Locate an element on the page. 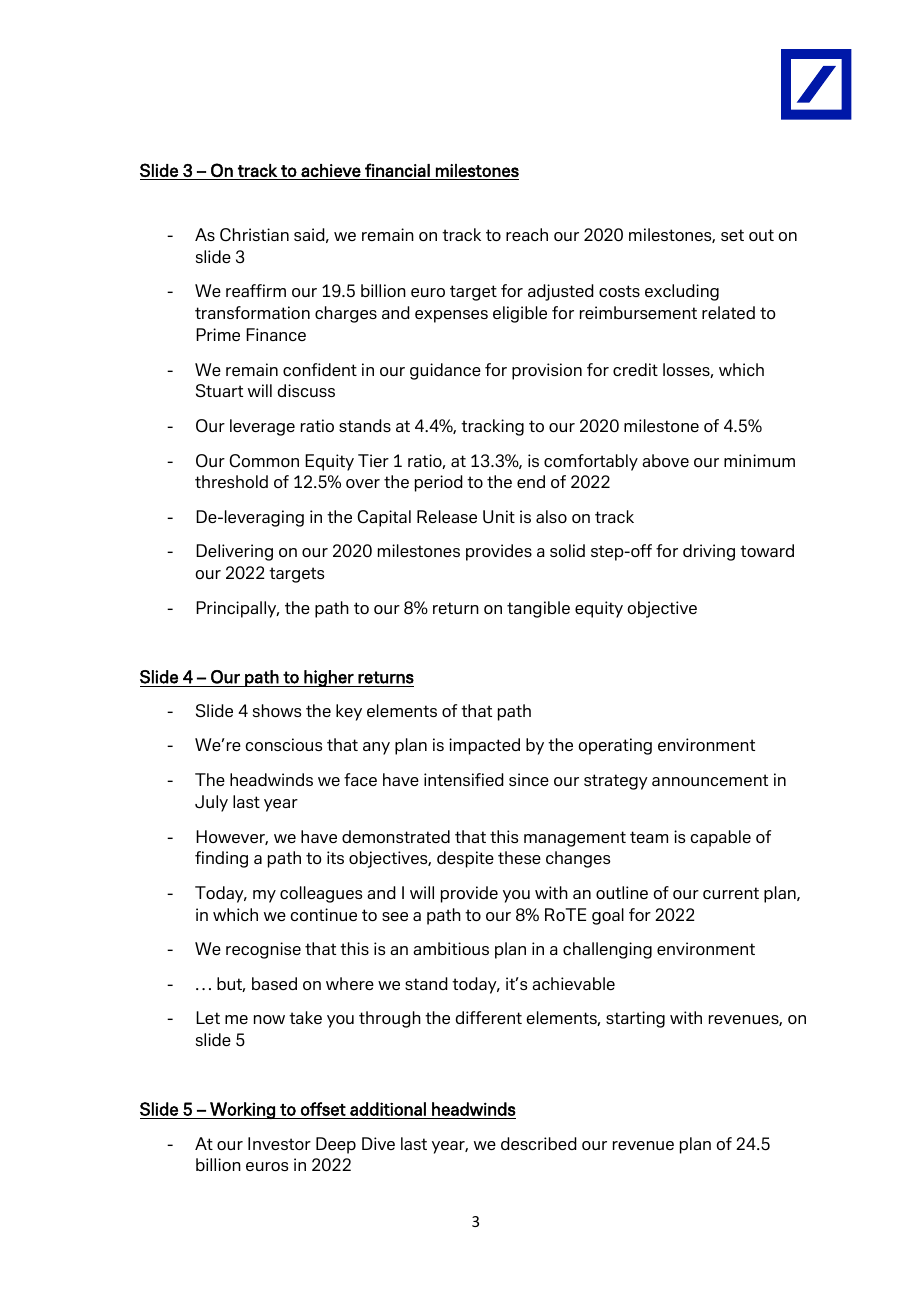 The width and height of the image is (924, 1308). July is located at coordinates (211, 803).
